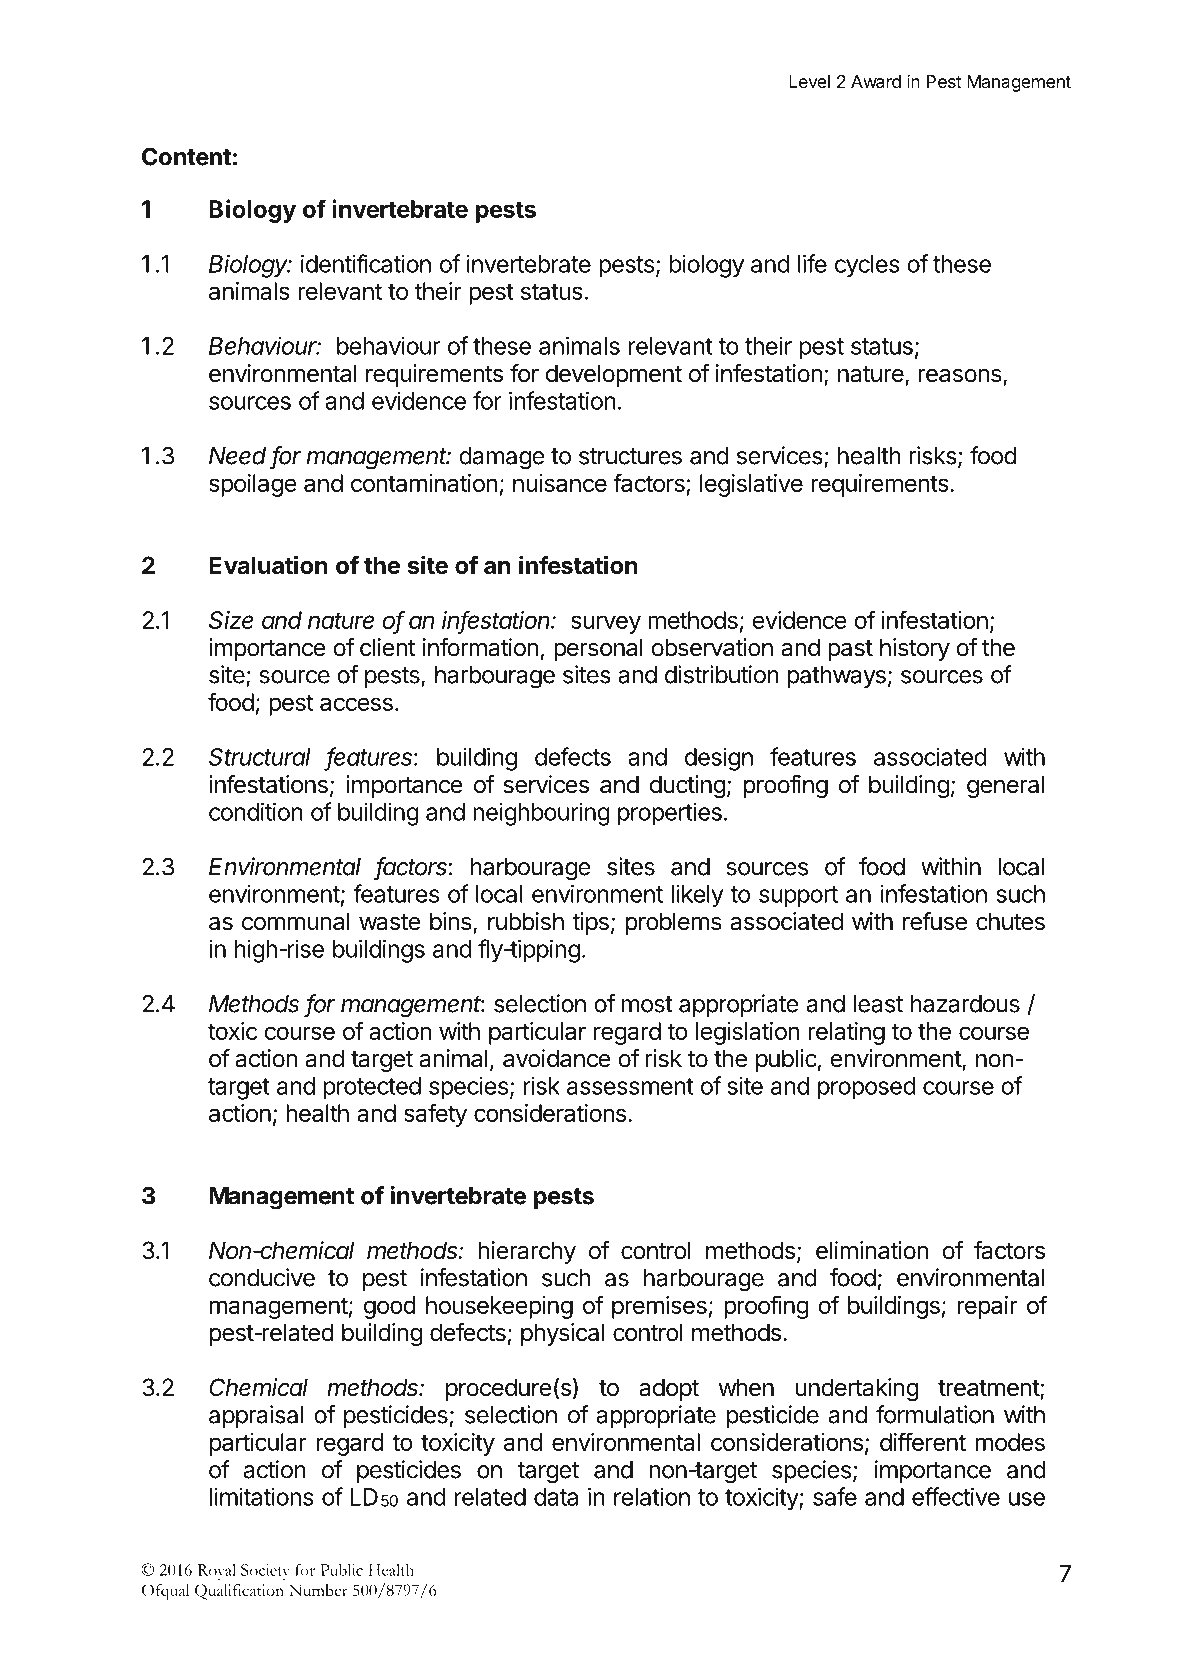 Image resolution: width=1183 pixels, height=1672 pixels. What do you see at coordinates (809, 81) in the image?
I see `Level` at bounding box center [809, 81].
